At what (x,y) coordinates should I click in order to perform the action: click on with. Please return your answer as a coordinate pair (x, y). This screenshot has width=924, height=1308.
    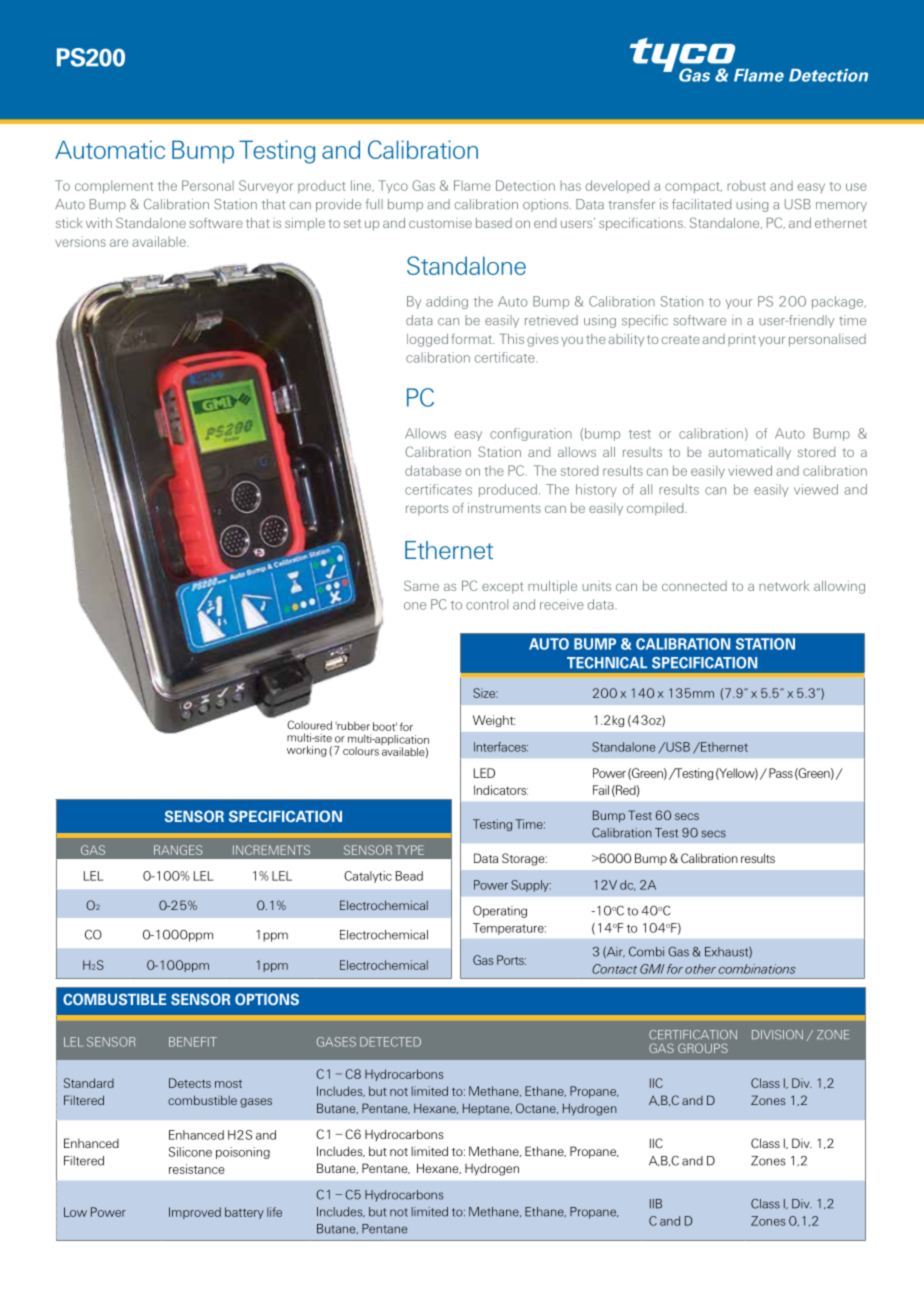
    Looking at the image, I should click on (99, 222).
